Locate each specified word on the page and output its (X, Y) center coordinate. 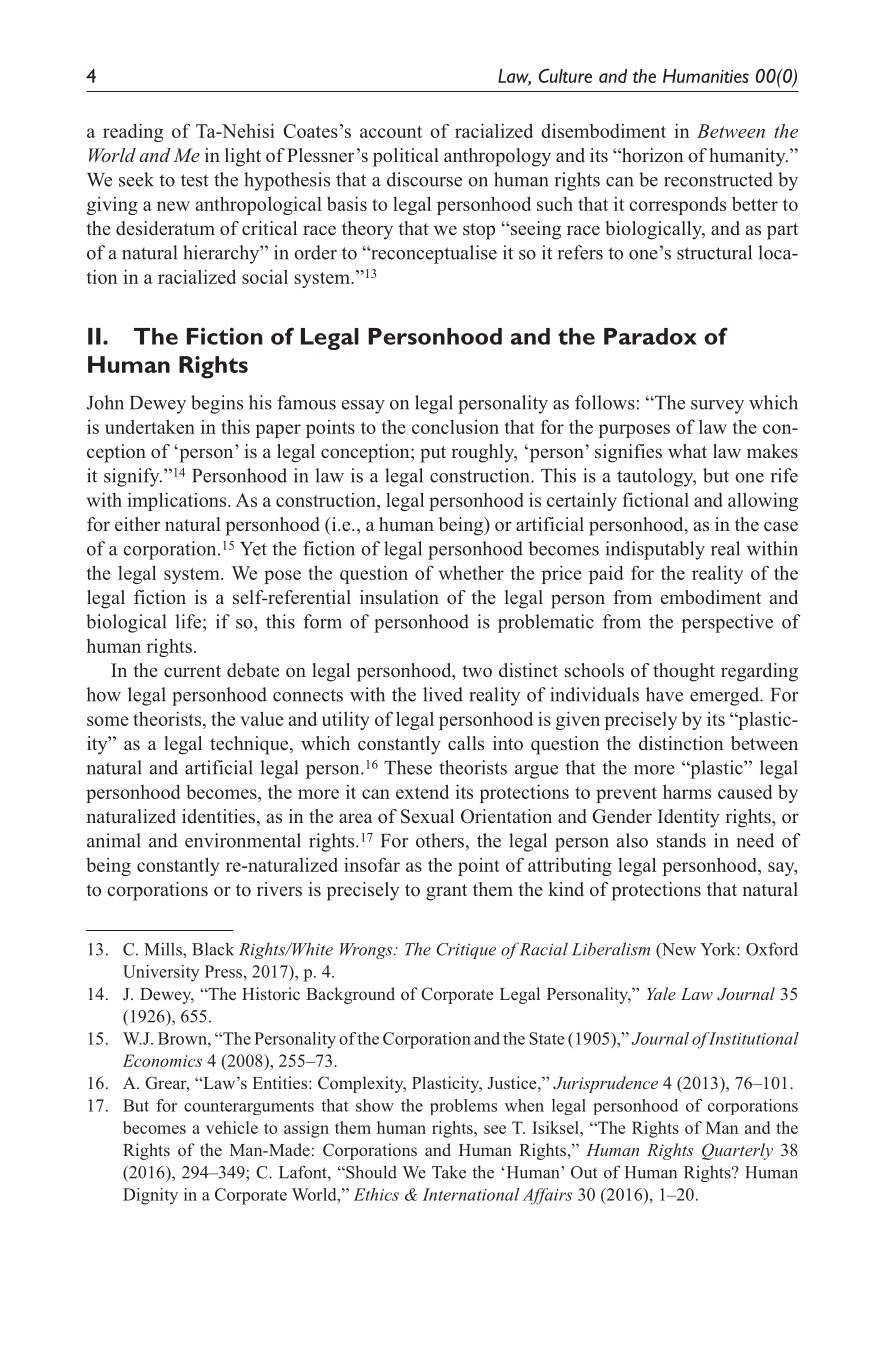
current (192, 671)
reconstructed (718, 179)
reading (133, 132)
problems (463, 1107)
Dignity (150, 1196)
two (477, 671)
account (391, 132)
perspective (727, 623)
